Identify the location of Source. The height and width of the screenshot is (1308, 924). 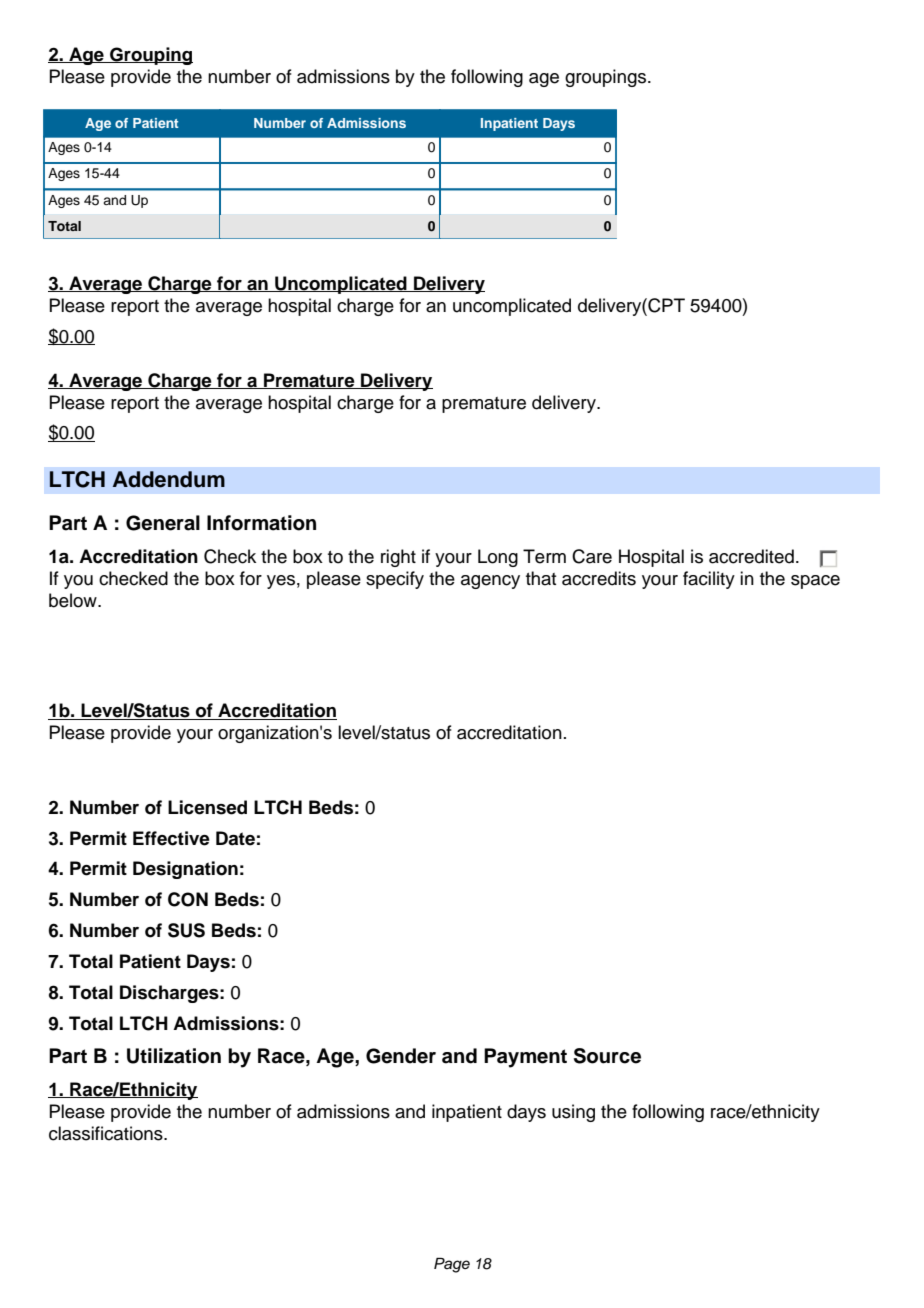
(607, 1056).
